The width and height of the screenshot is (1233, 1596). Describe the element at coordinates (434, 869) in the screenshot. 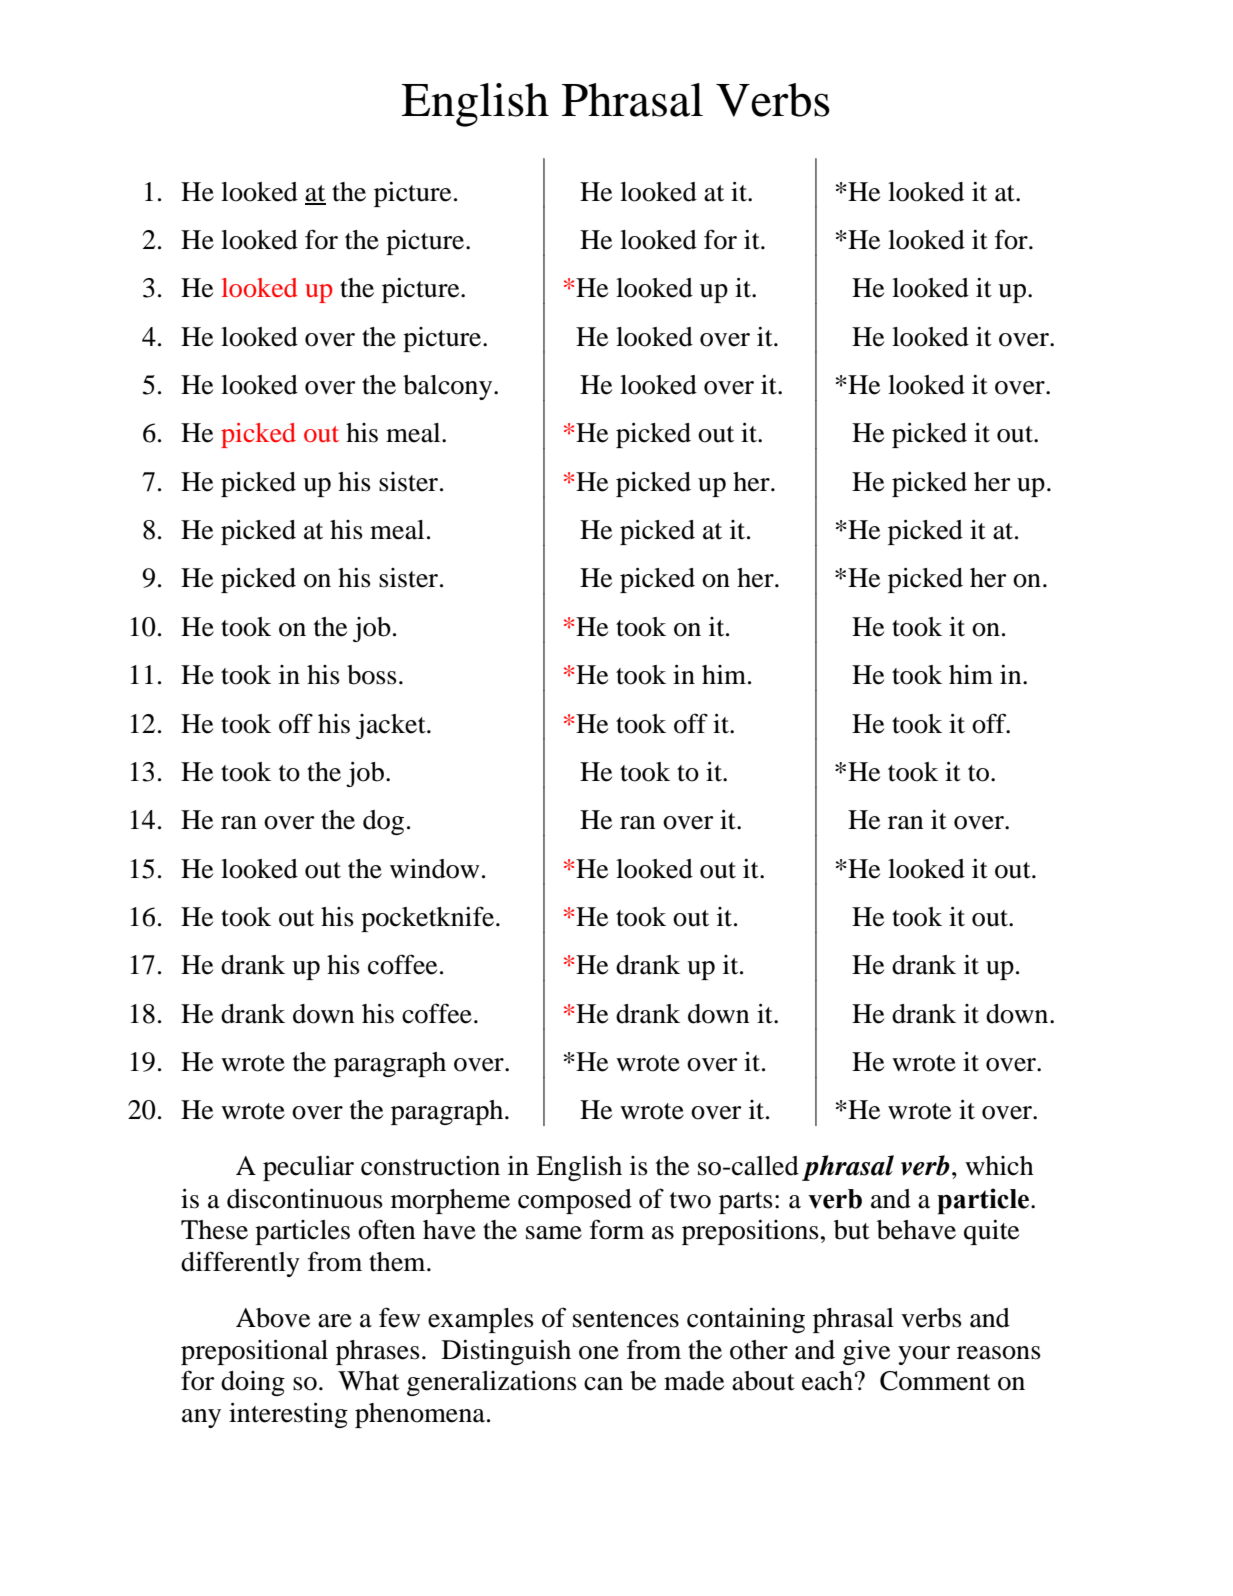

I see `window` at that location.
